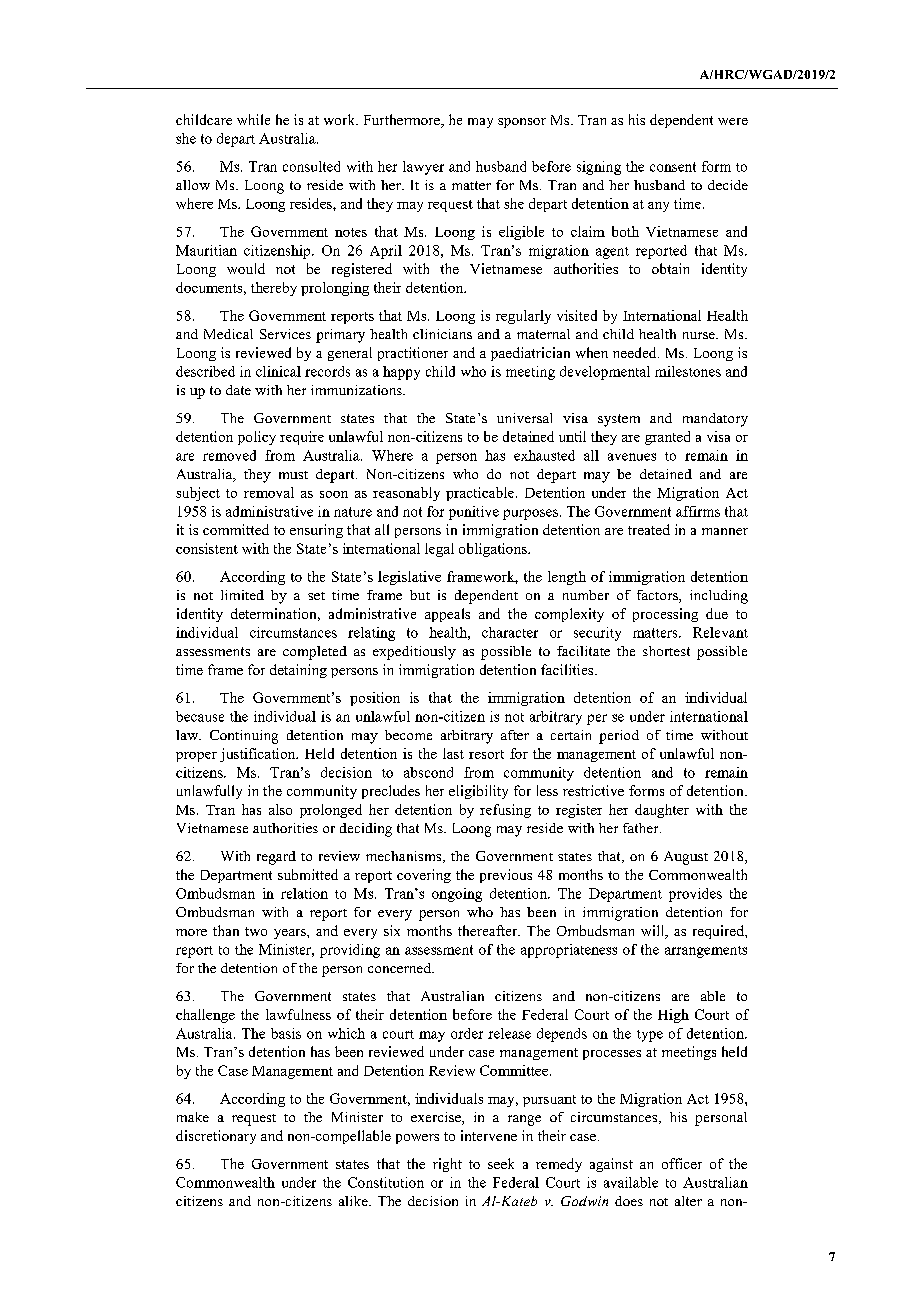  What do you see at coordinates (423, 168) in the screenshot?
I see `lawyer` at bounding box center [423, 168].
